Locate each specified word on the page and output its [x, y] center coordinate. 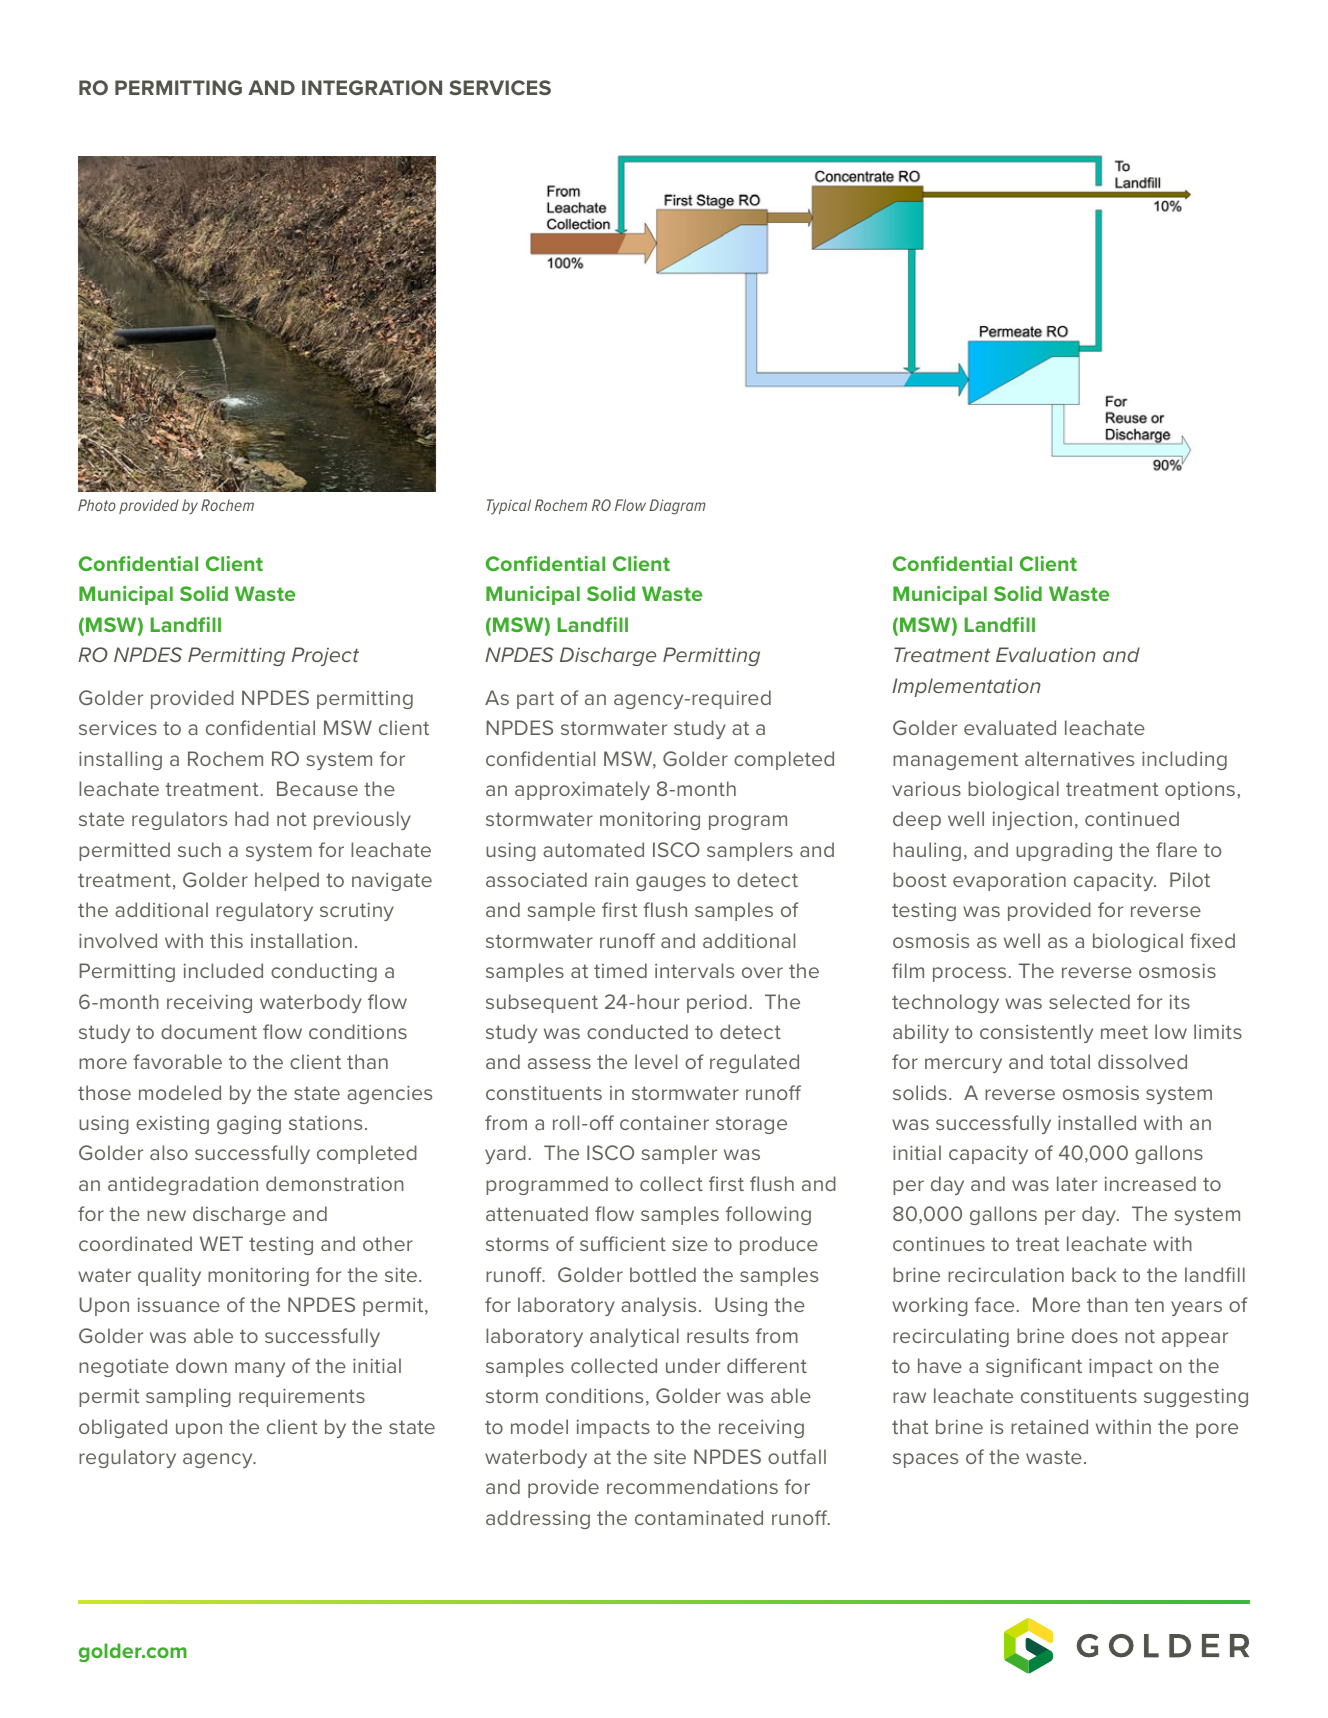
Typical [509, 506]
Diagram [677, 507]
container [664, 1123]
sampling [188, 1397]
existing [172, 1125]
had [252, 818]
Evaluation [1046, 654]
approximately [582, 790]
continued [1132, 818]
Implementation [966, 687]
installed [1097, 1122]
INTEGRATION [372, 87]
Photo [97, 505]
